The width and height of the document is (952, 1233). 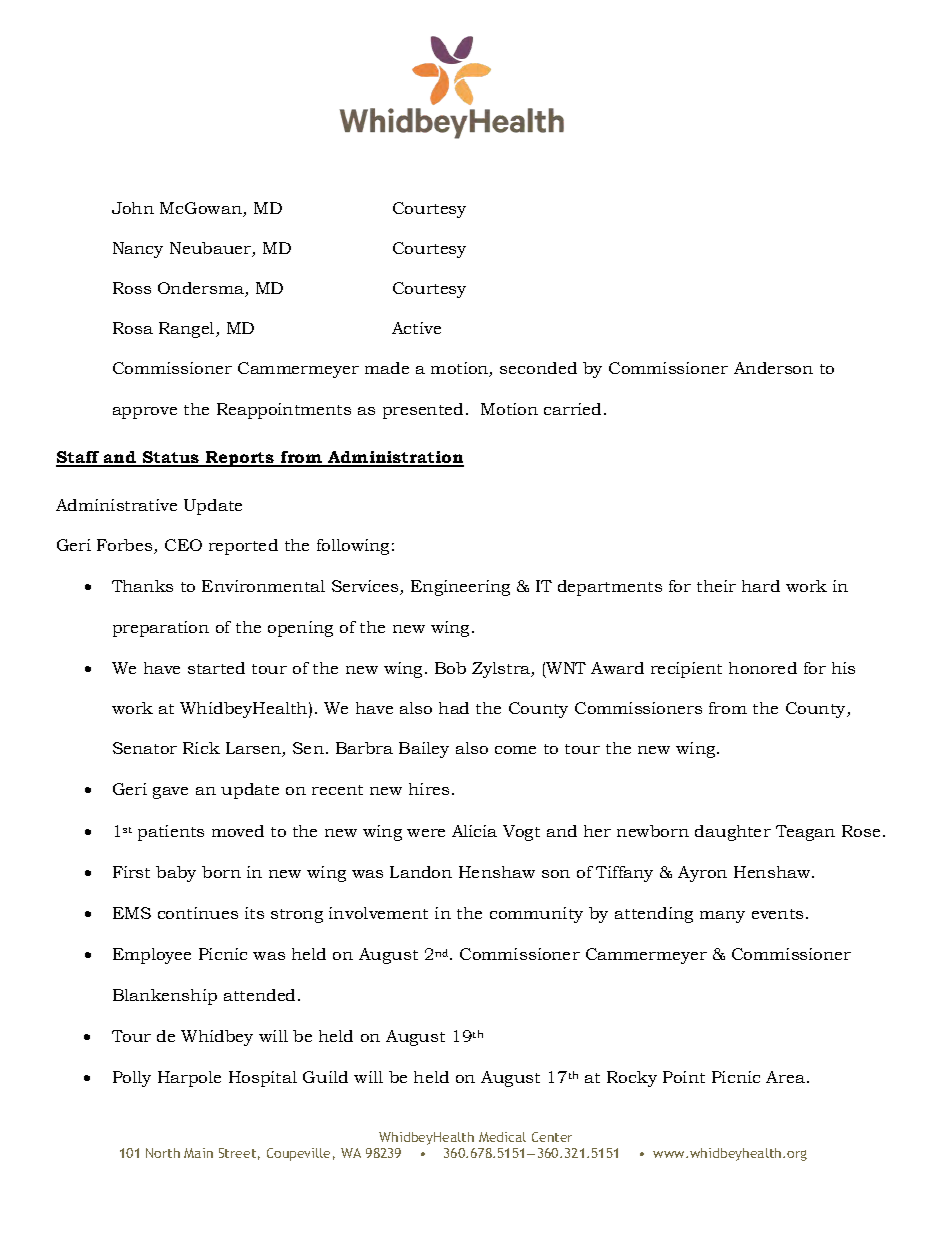 What do you see at coordinates (163, 1153) in the document?
I see `North` at bounding box center [163, 1153].
